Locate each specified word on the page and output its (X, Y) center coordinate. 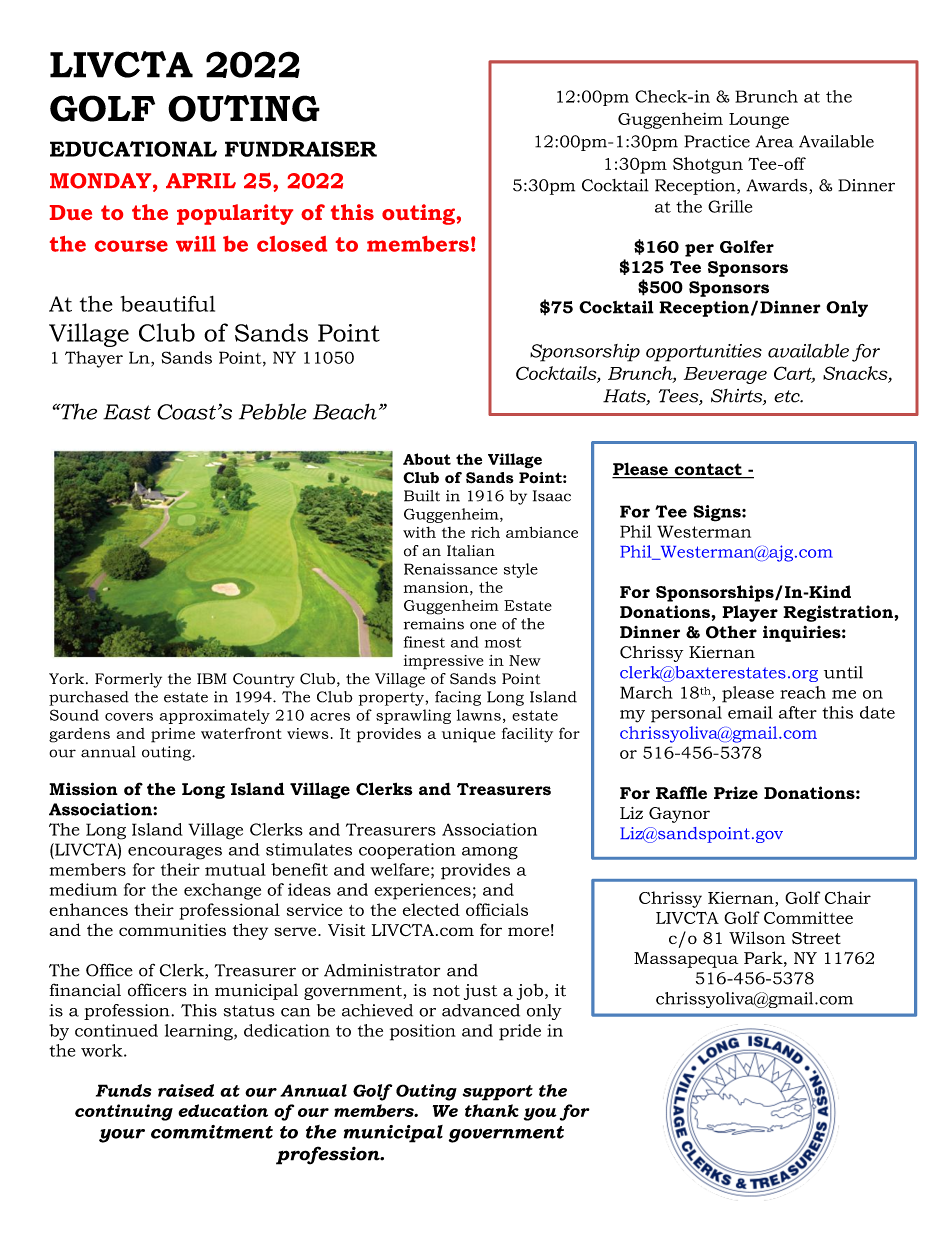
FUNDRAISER (301, 149)
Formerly (128, 680)
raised (186, 1090)
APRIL (201, 180)
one (483, 625)
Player (750, 613)
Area (774, 141)
